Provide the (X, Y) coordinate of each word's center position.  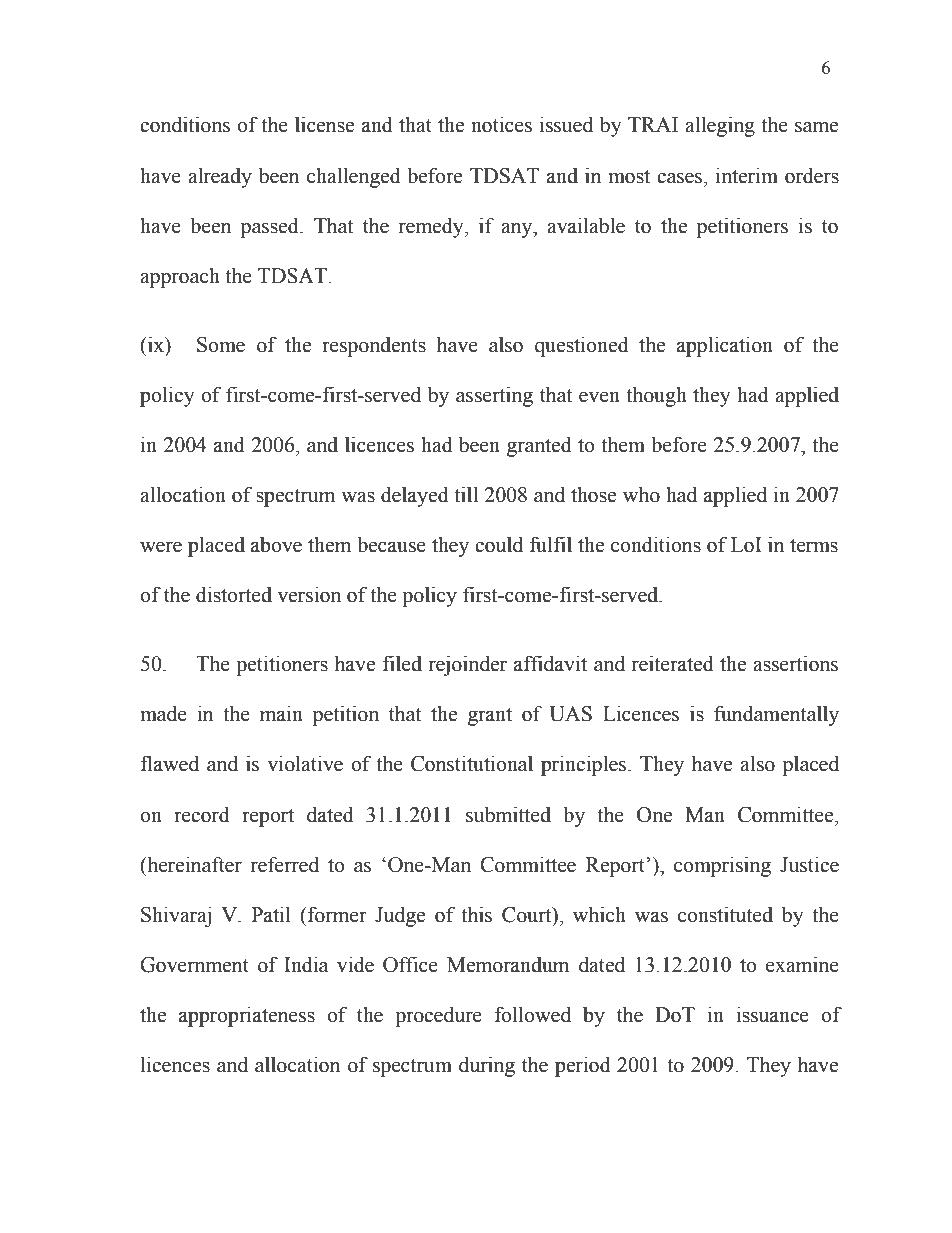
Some (221, 345)
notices (501, 124)
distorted (234, 594)
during (487, 1066)
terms (814, 546)
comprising (722, 866)
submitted (508, 814)
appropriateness (247, 1016)
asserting (494, 396)
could (499, 544)
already (220, 177)
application (725, 346)
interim (747, 175)
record (202, 814)
